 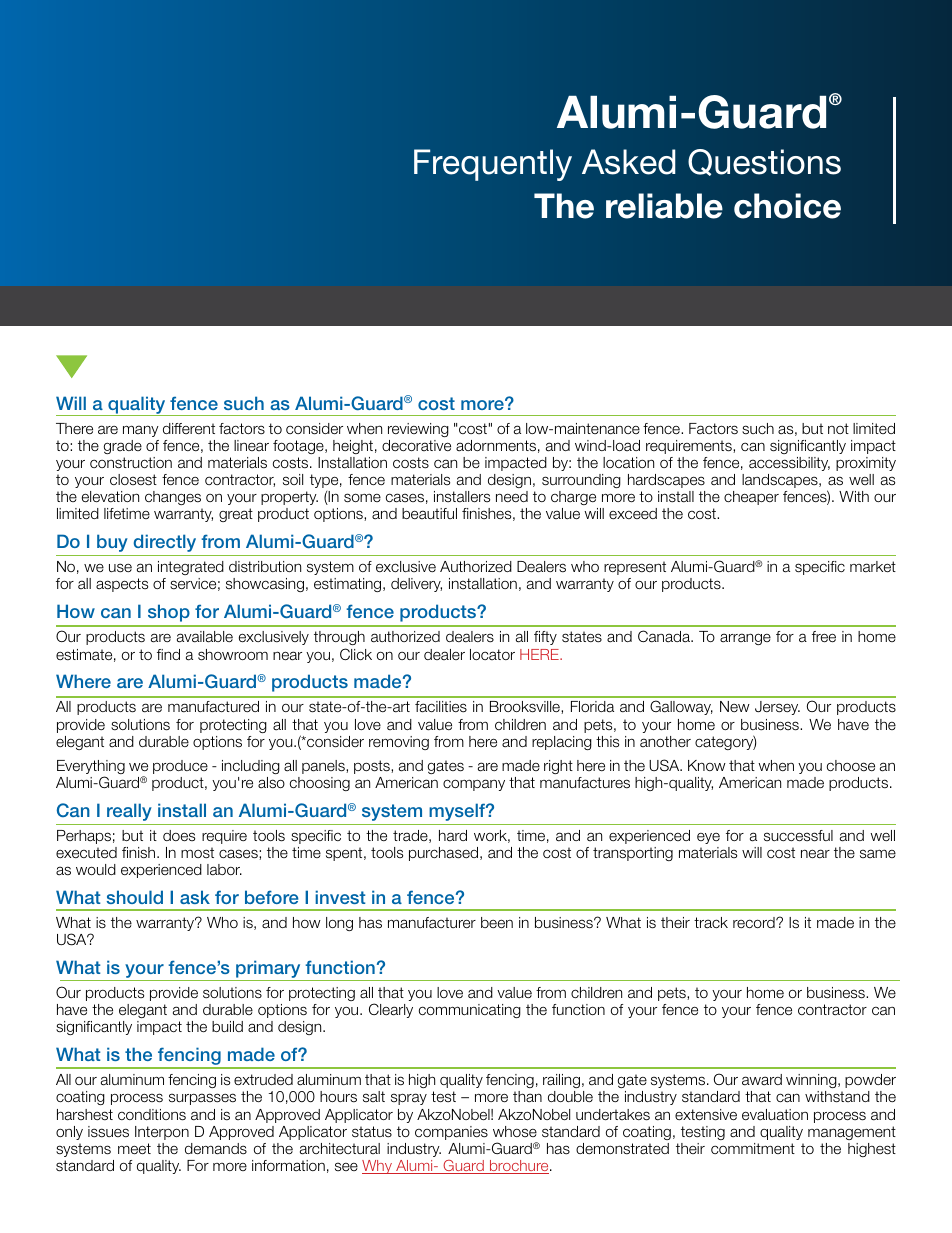 What do you see at coordinates (628, 162) in the screenshot?
I see `Asked` at bounding box center [628, 162].
